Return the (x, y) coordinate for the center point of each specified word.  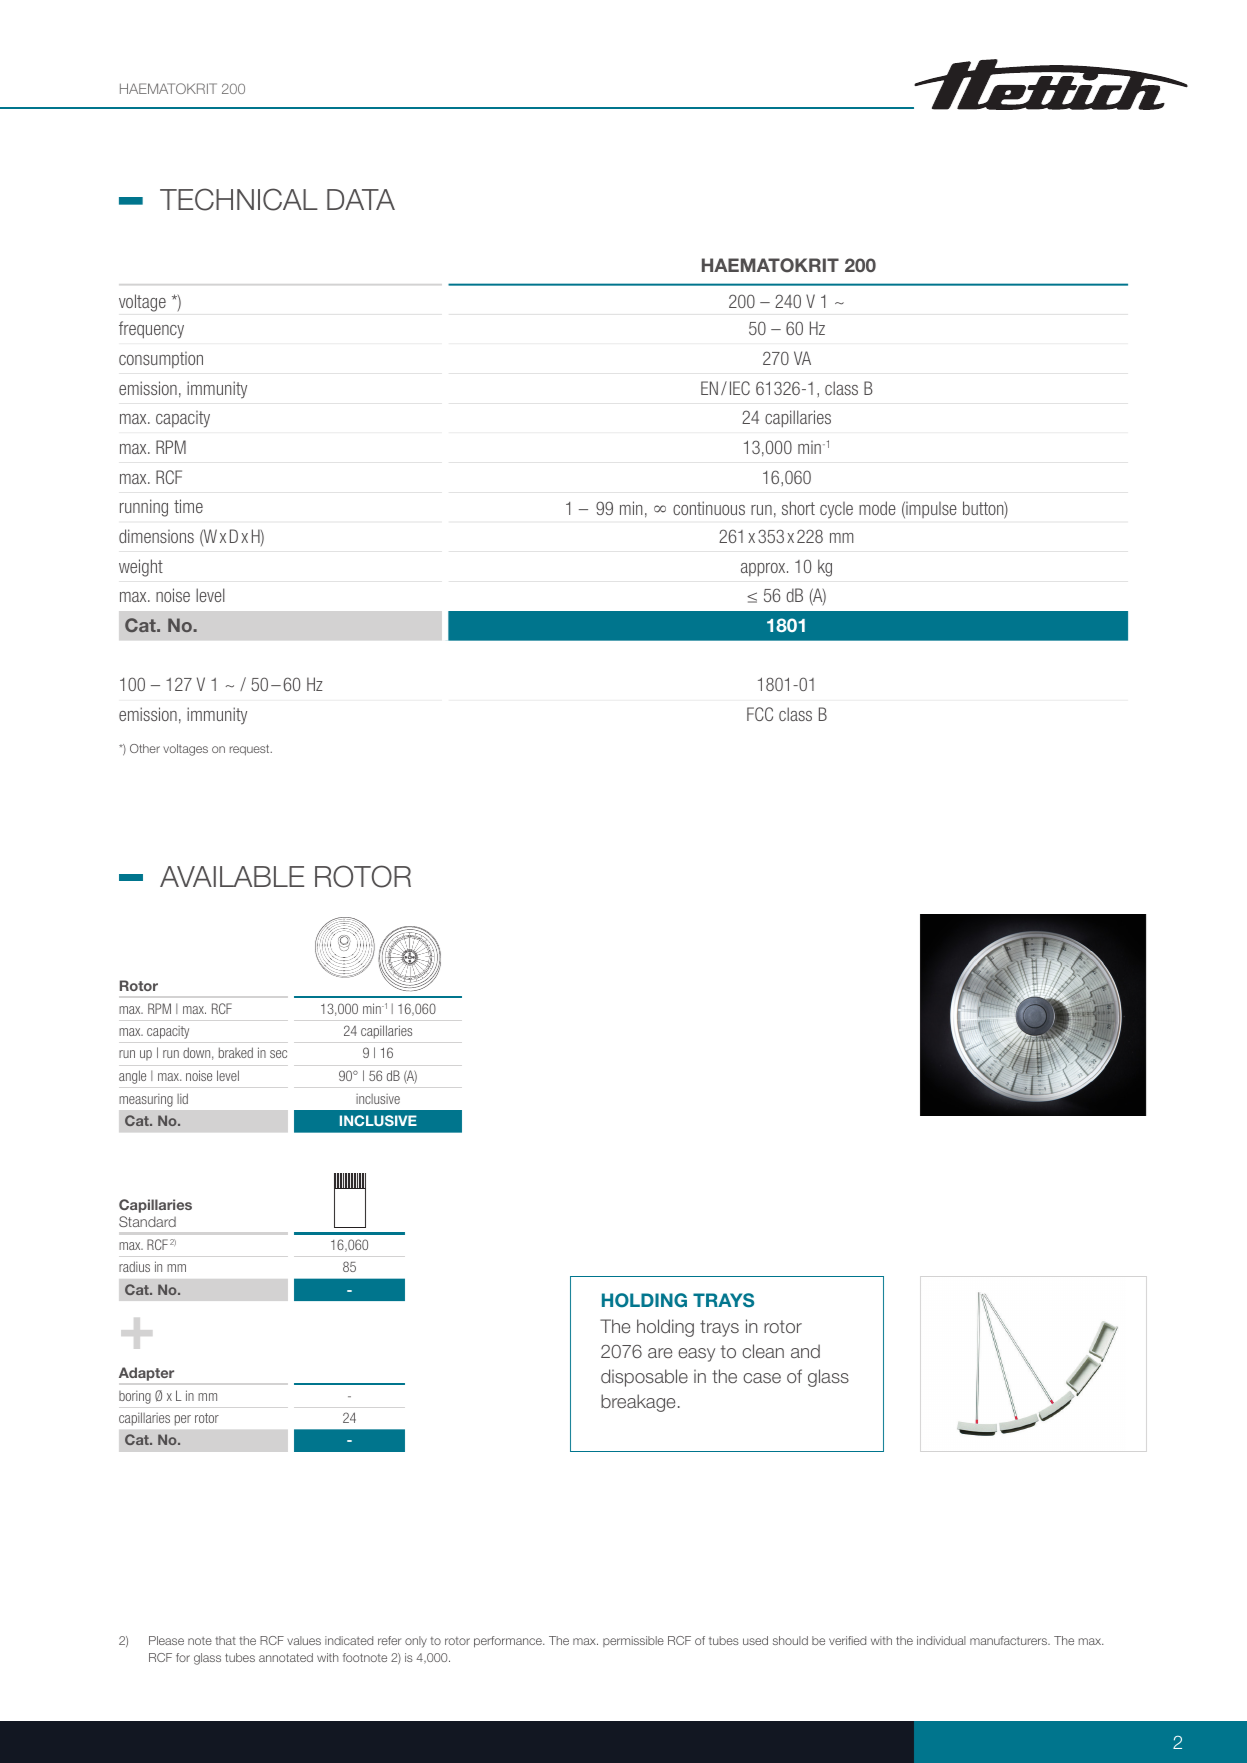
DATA (361, 199)
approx (764, 569)
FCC (760, 714)
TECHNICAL (239, 199)
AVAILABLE (232, 876)
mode (877, 508)
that (225, 1640)
